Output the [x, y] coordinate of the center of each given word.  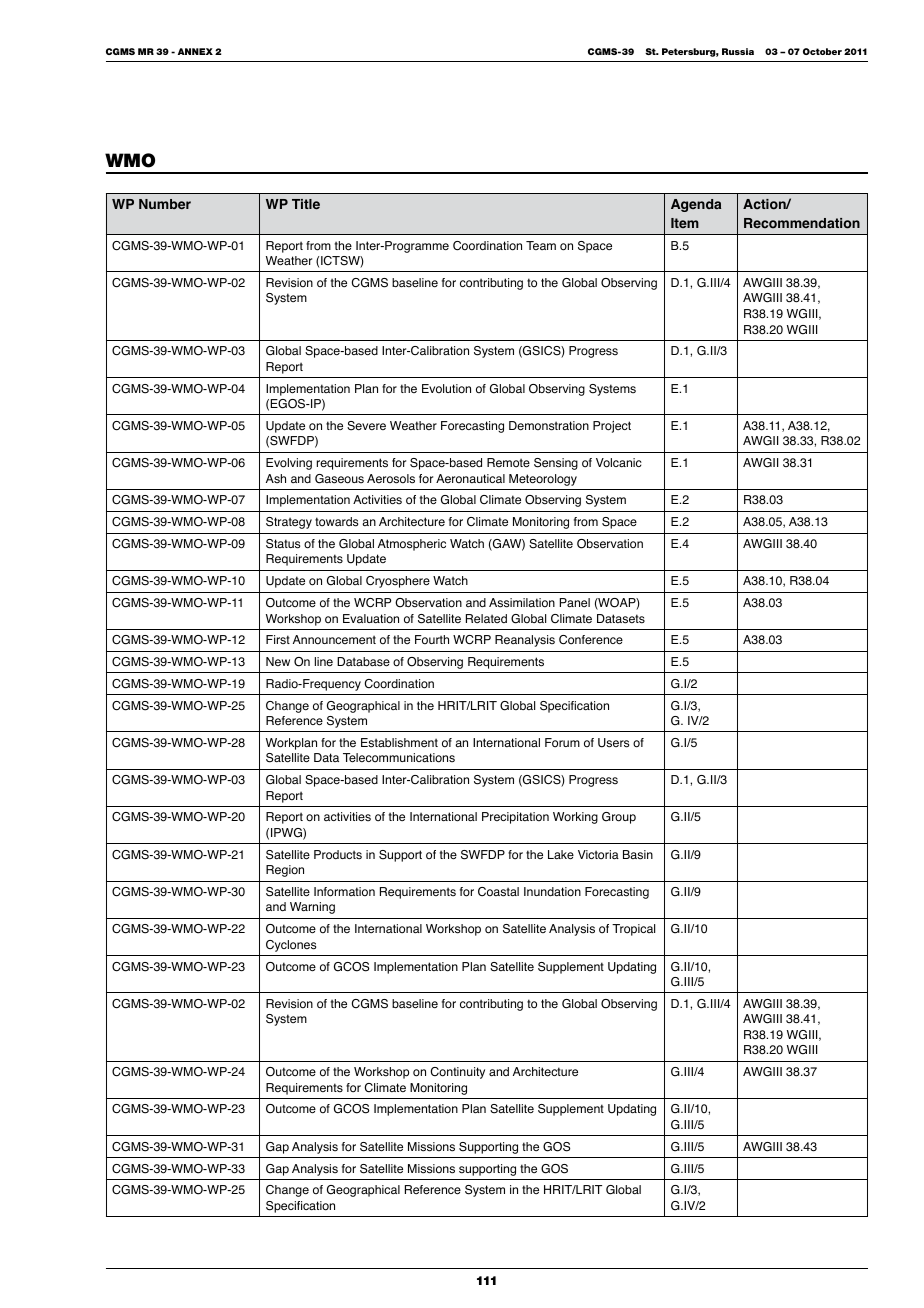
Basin [638, 855]
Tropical [633, 930]
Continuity [458, 1073]
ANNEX [195, 51]
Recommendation [802, 223]
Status [283, 544]
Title [306, 204]
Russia [738, 51]
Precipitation [515, 818]
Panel [575, 603]
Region [285, 871]
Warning [312, 908]
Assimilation [522, 603]
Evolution [446, 389]
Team [541, 245]
